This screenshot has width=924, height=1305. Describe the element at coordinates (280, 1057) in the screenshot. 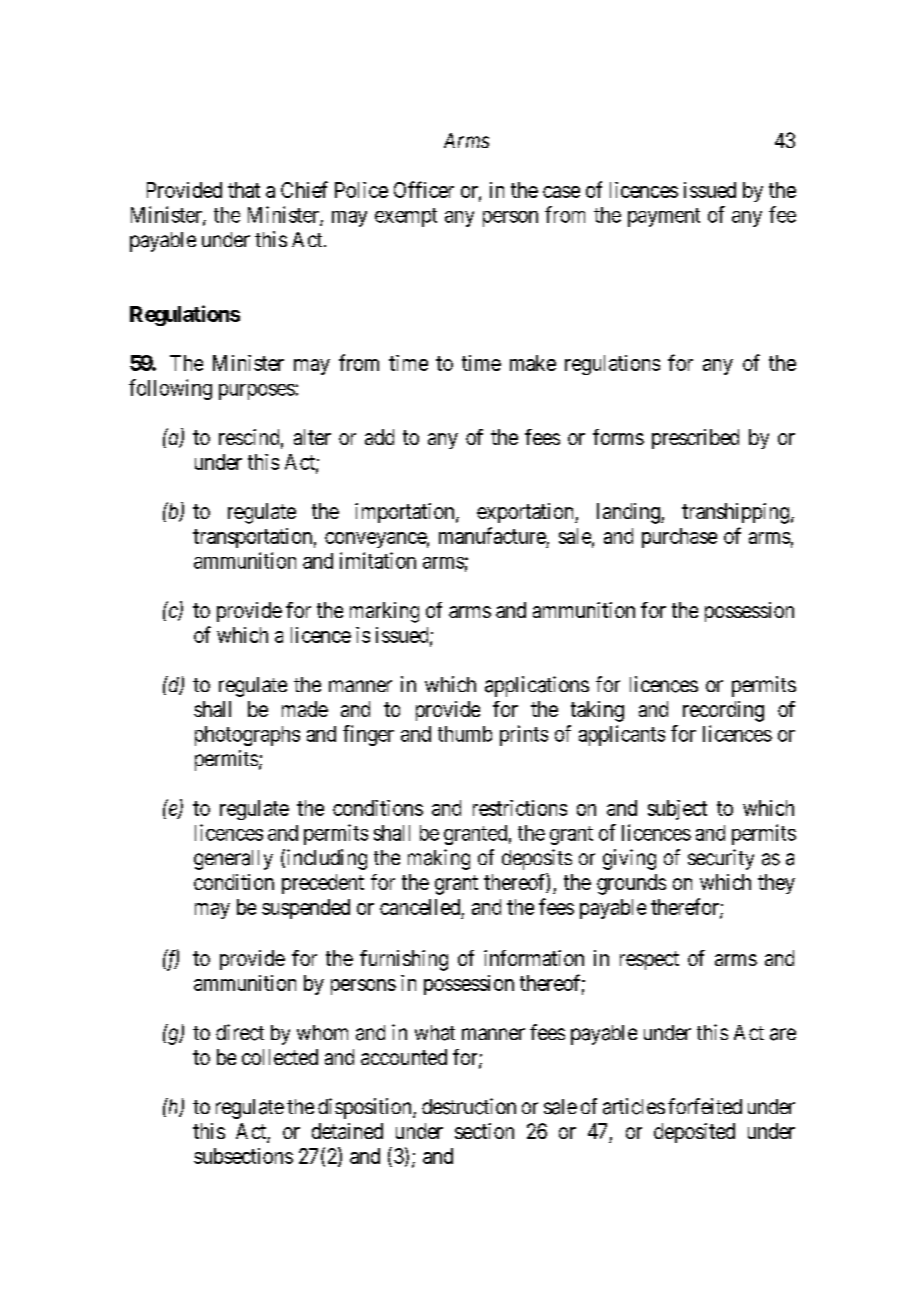

I see `collected` at that location.
